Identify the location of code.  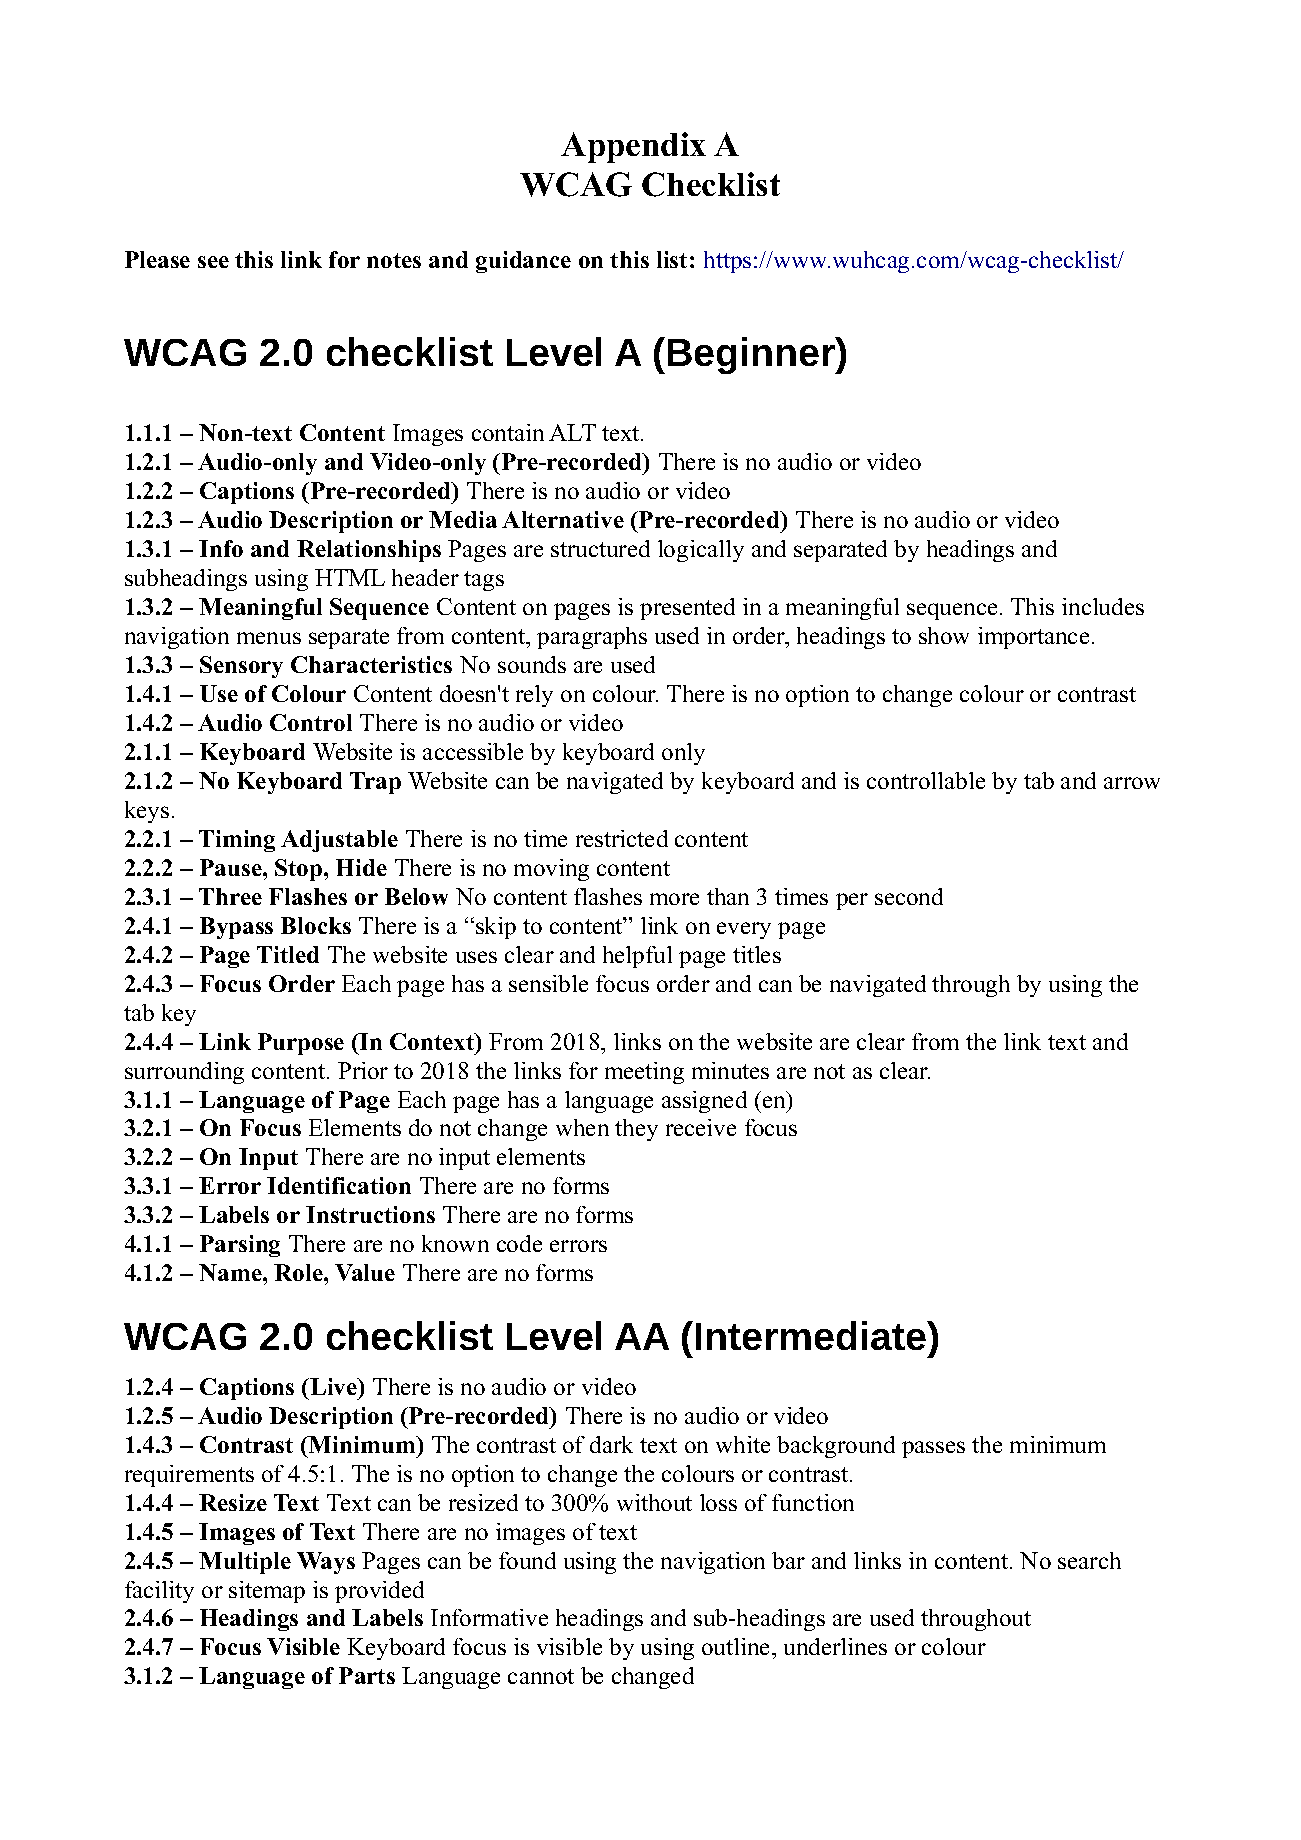
(519, 1243).
